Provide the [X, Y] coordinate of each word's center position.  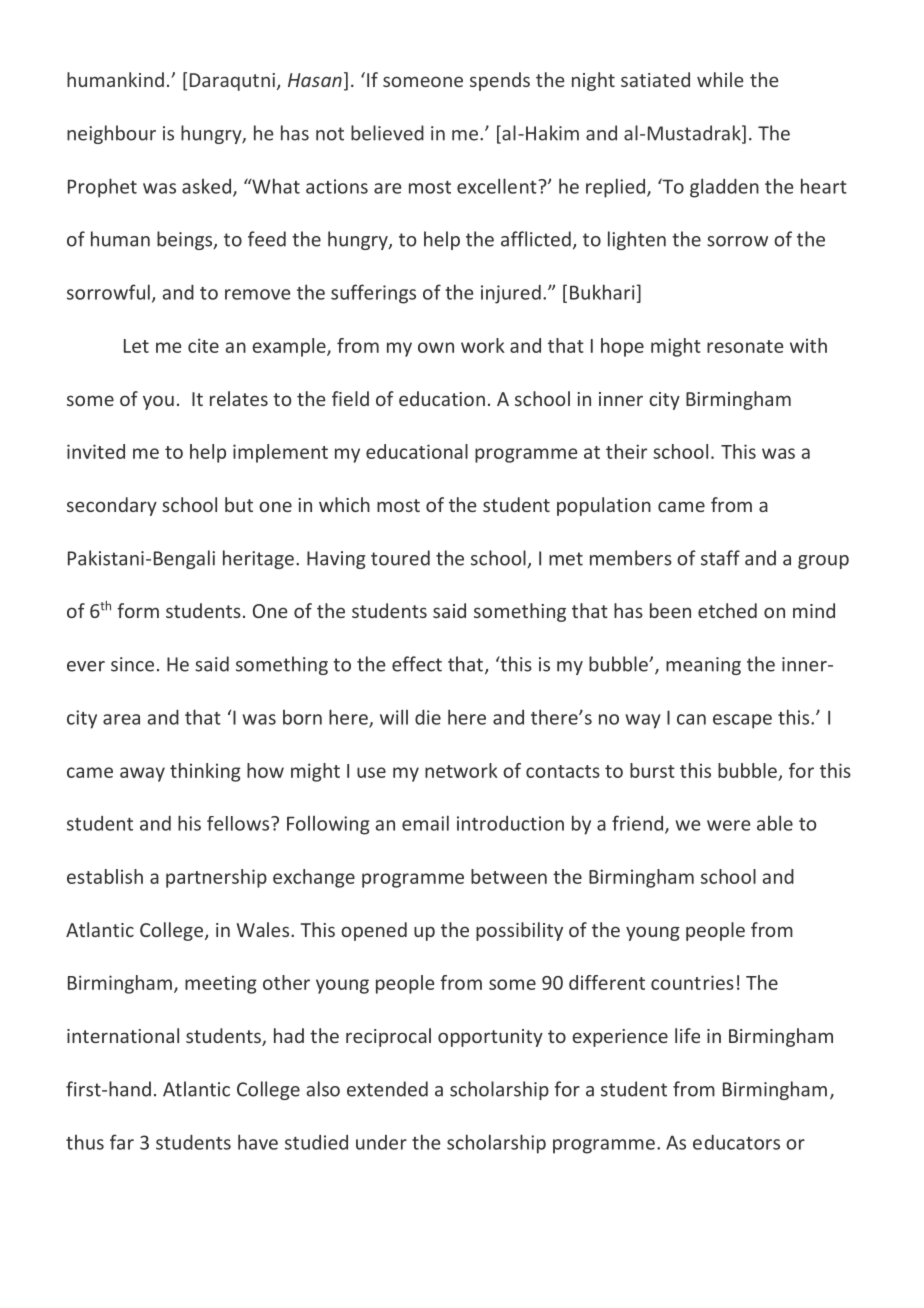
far [122, 1142]
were [729, 825]
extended [387, 1089]
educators [736, 1142]
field [350, 398]
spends [500, 81]
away [142, 774]
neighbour [111, 134]
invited [96, 451]
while [720, 79]
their [626, 451]
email [425, 823]
